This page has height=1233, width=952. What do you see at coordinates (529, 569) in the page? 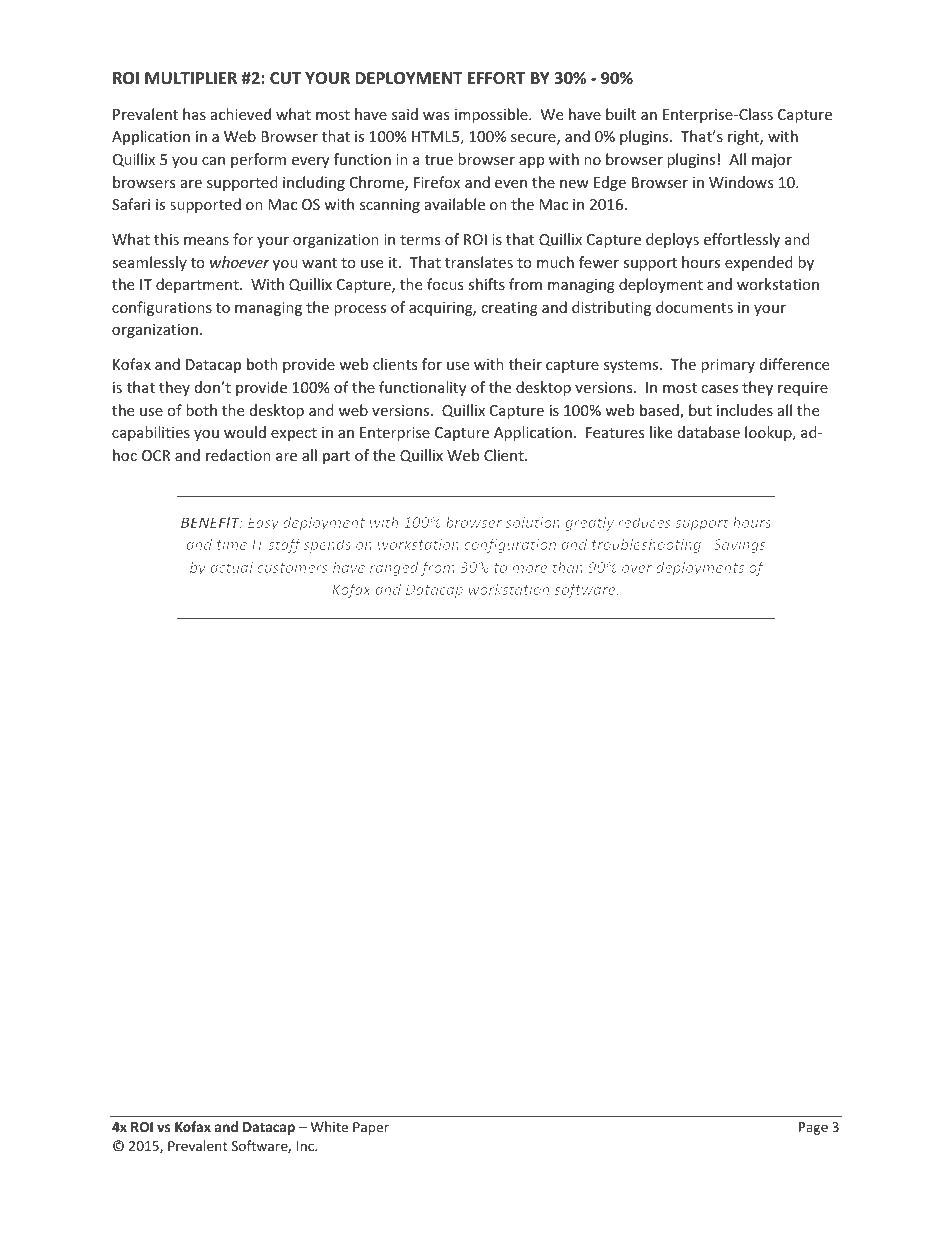
I see `more` at bounding box center [529, 569].
